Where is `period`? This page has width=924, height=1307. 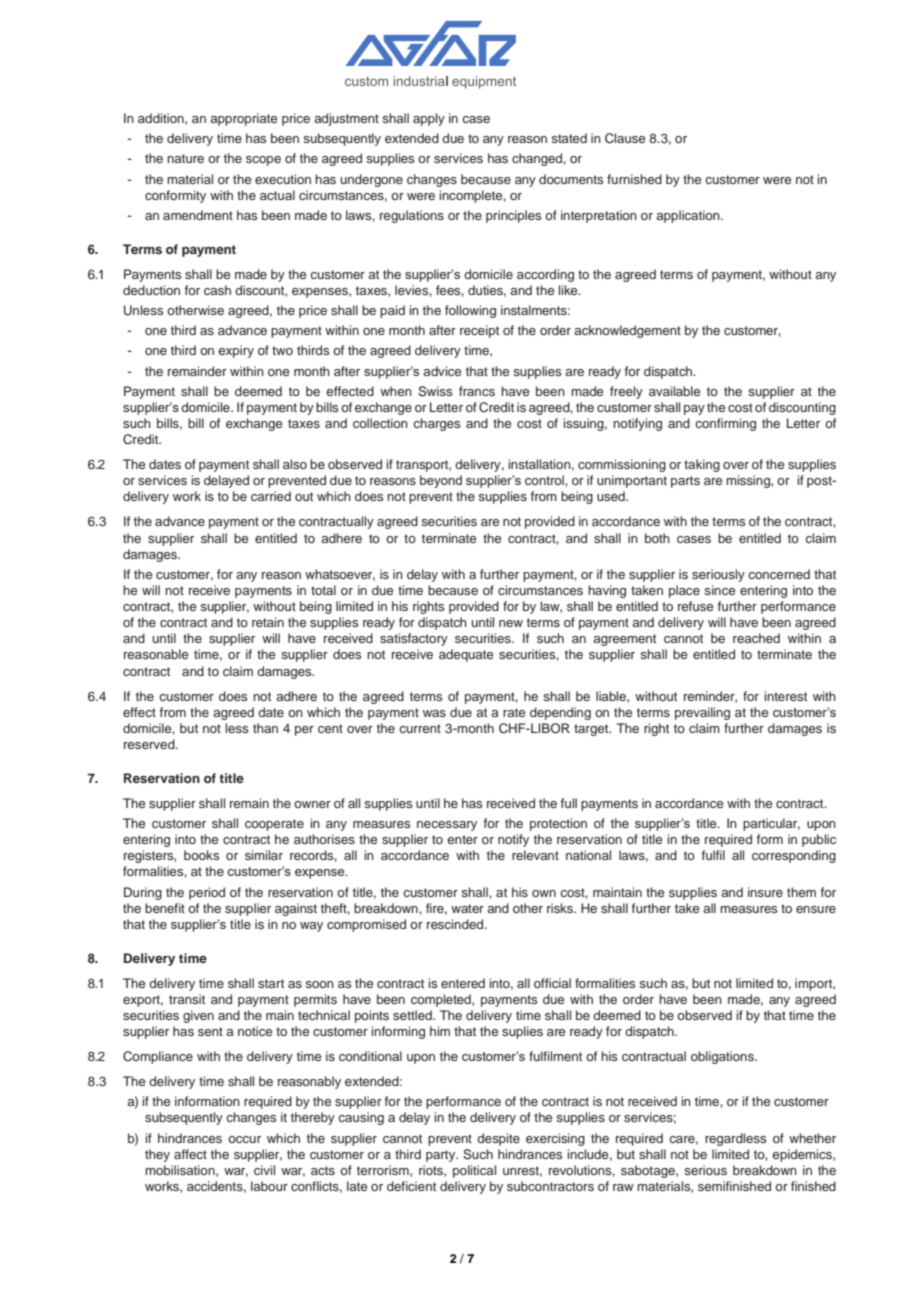
period is located at coordinates (207, 893).
